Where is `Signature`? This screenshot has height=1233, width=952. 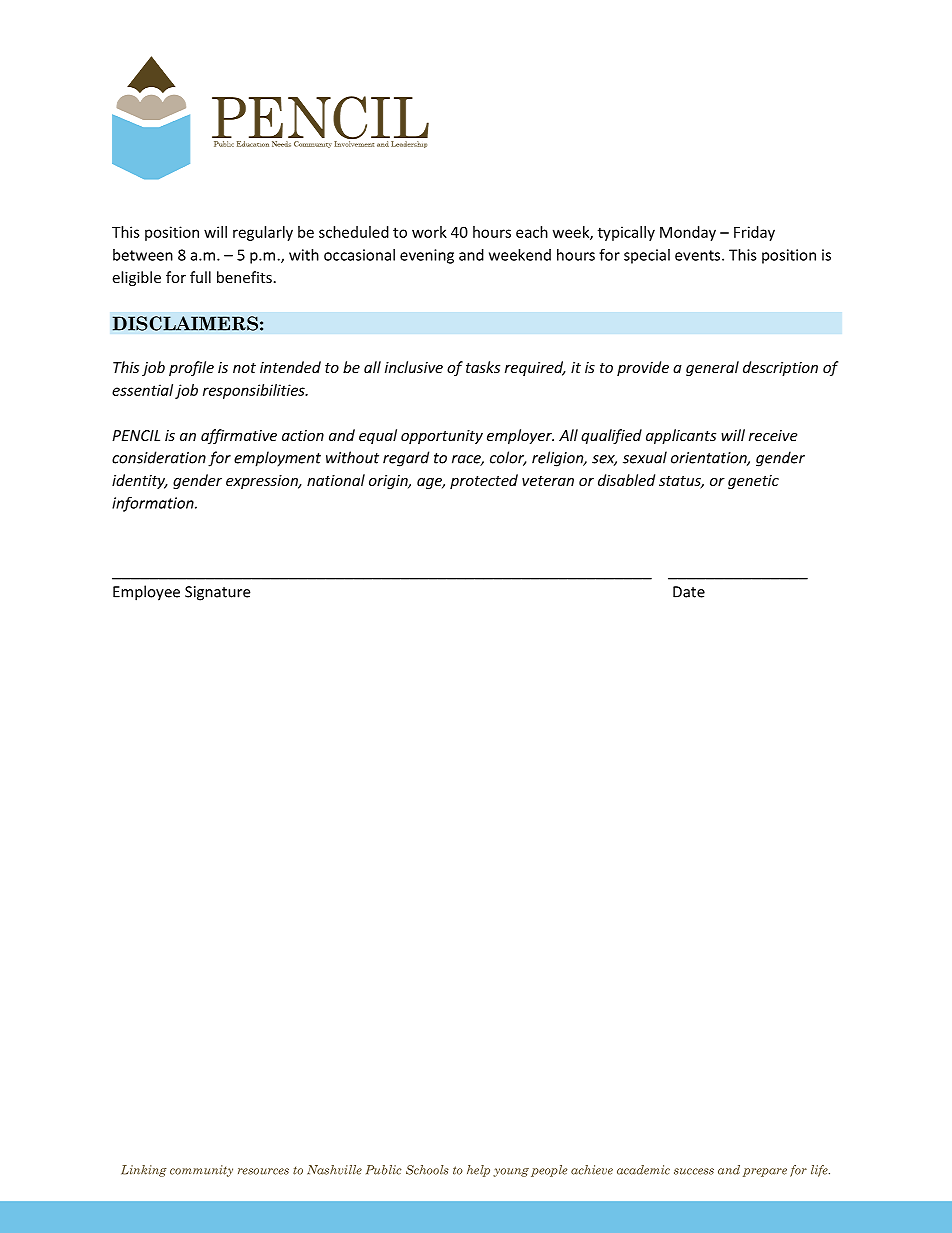 Signature is located at coordinates (217, 593).
